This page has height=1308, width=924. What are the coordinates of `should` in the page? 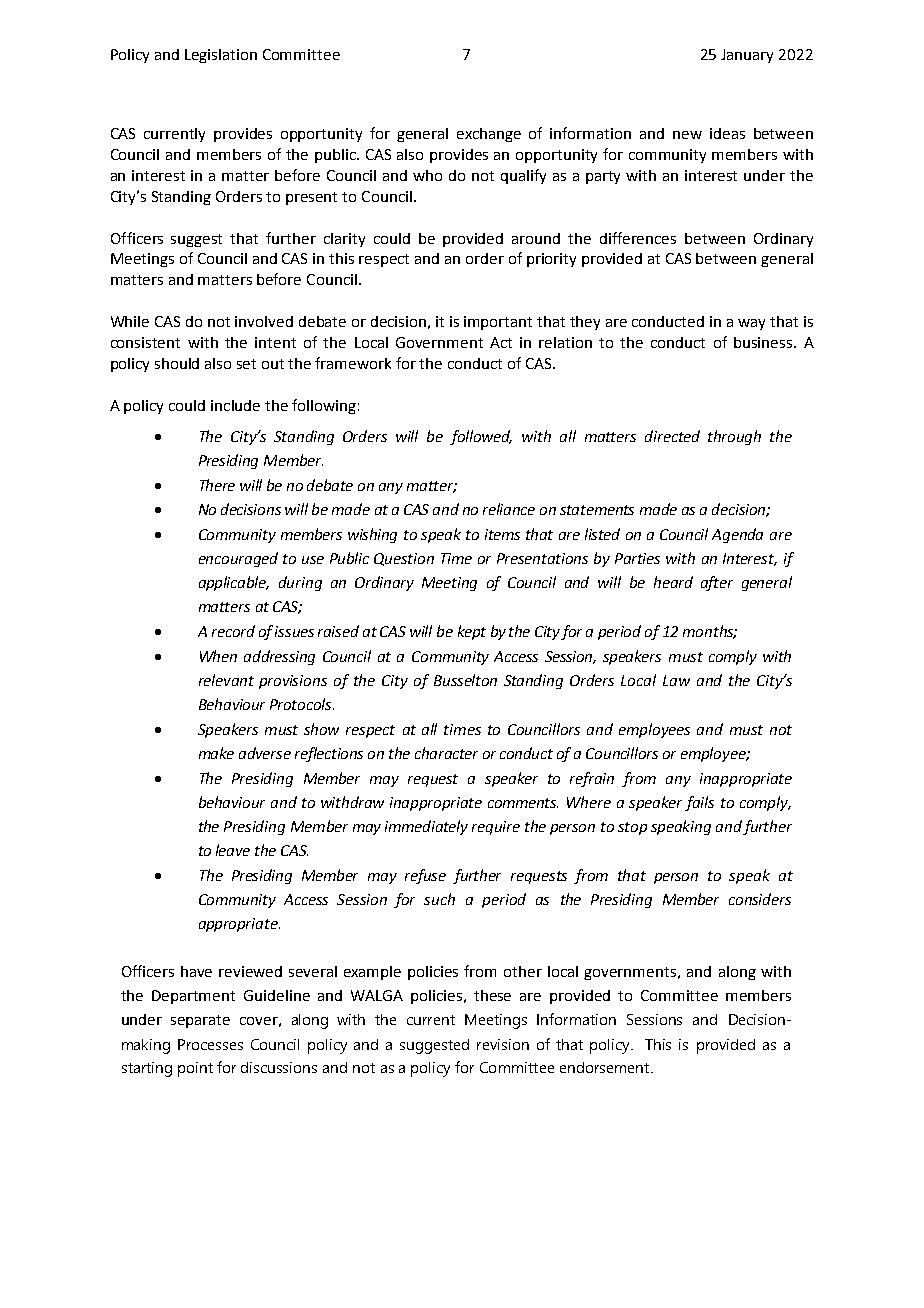 It's located at (177, 363).
